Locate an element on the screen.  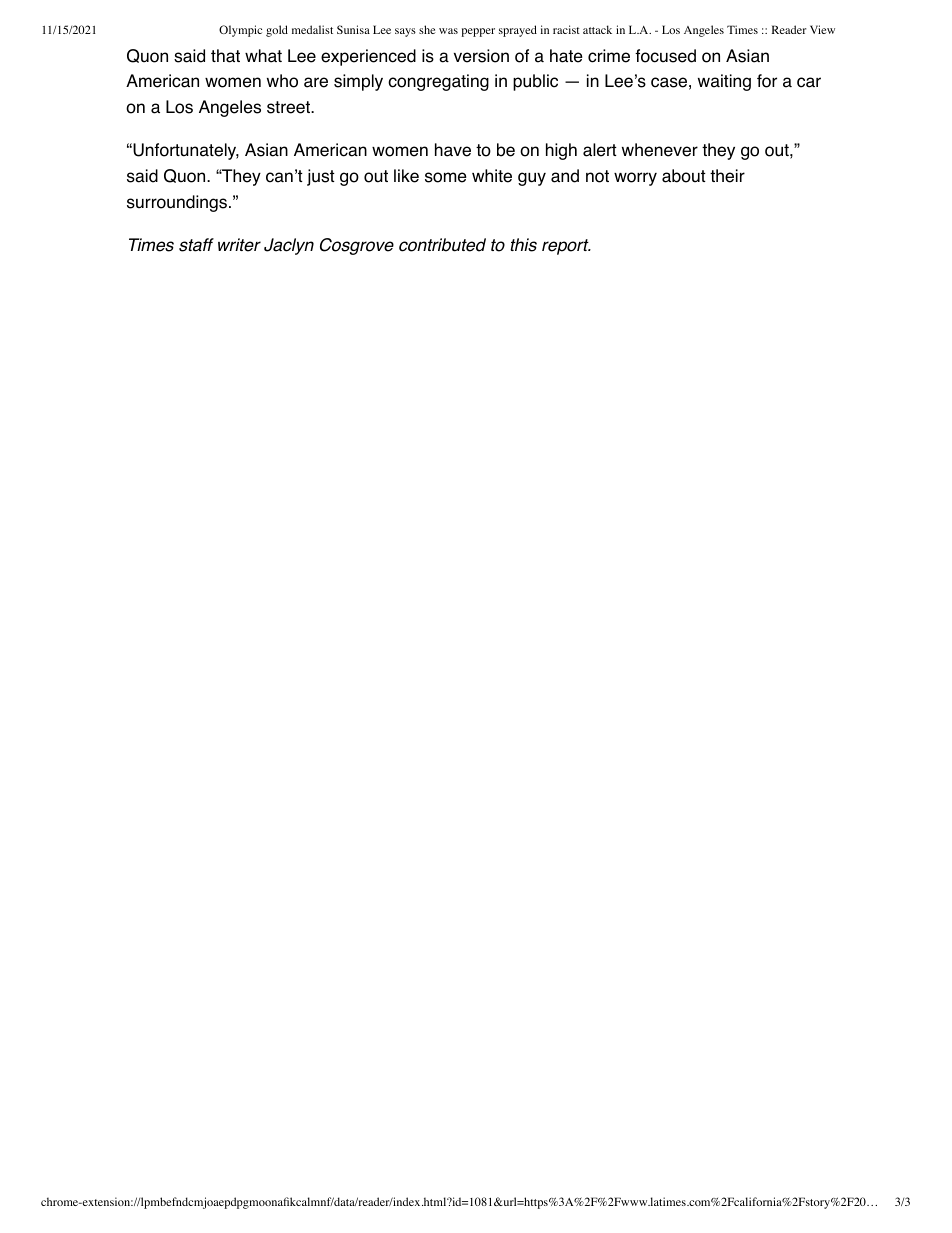
their is located at coordinates (727, 176).
